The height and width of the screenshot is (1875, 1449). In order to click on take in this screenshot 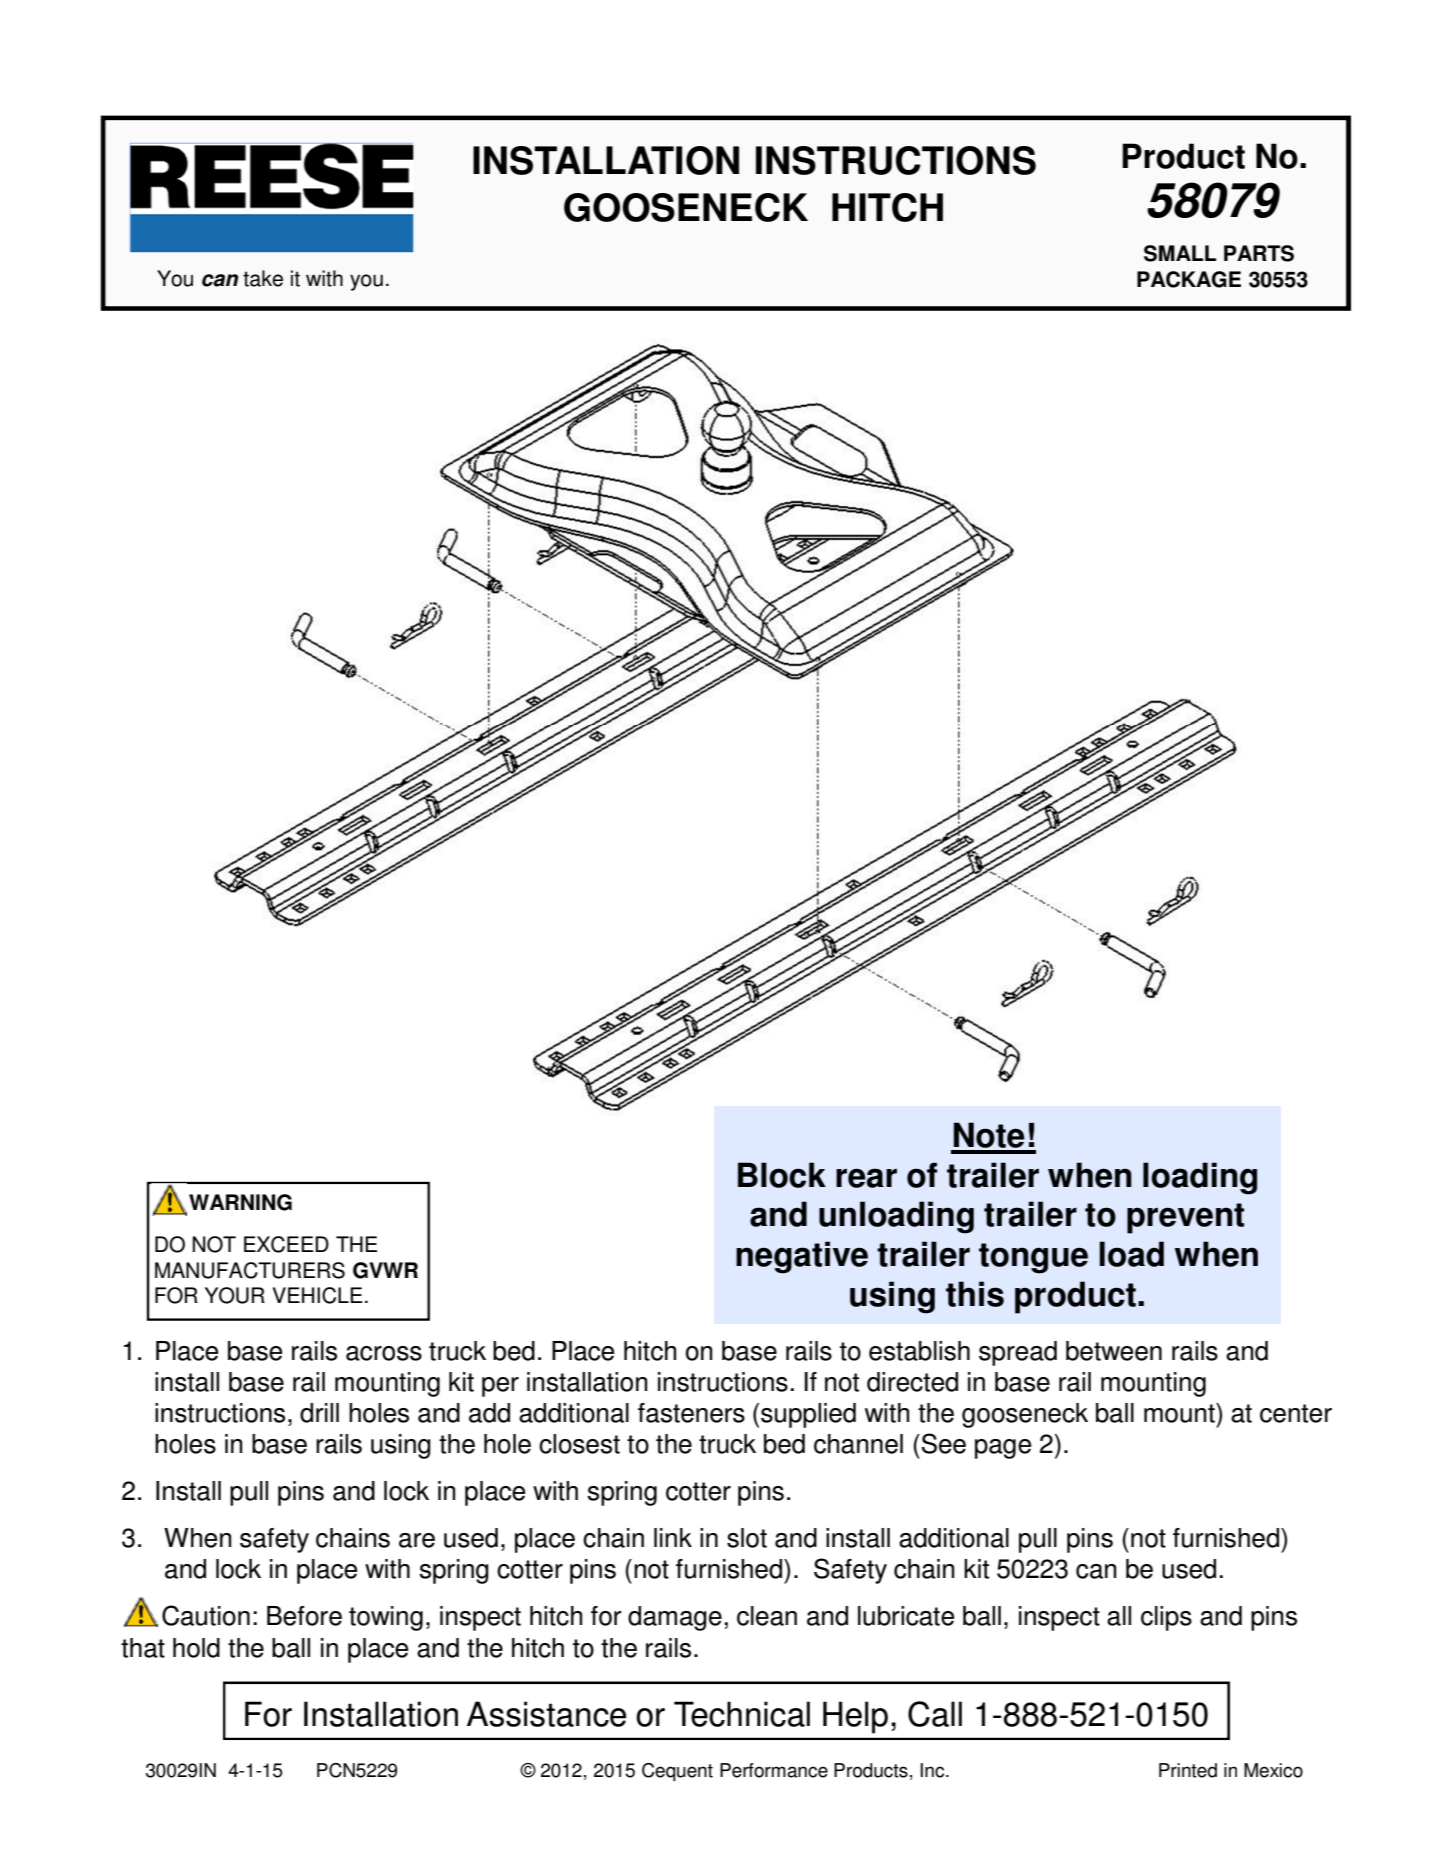, I will do `click(263, 278)`.
